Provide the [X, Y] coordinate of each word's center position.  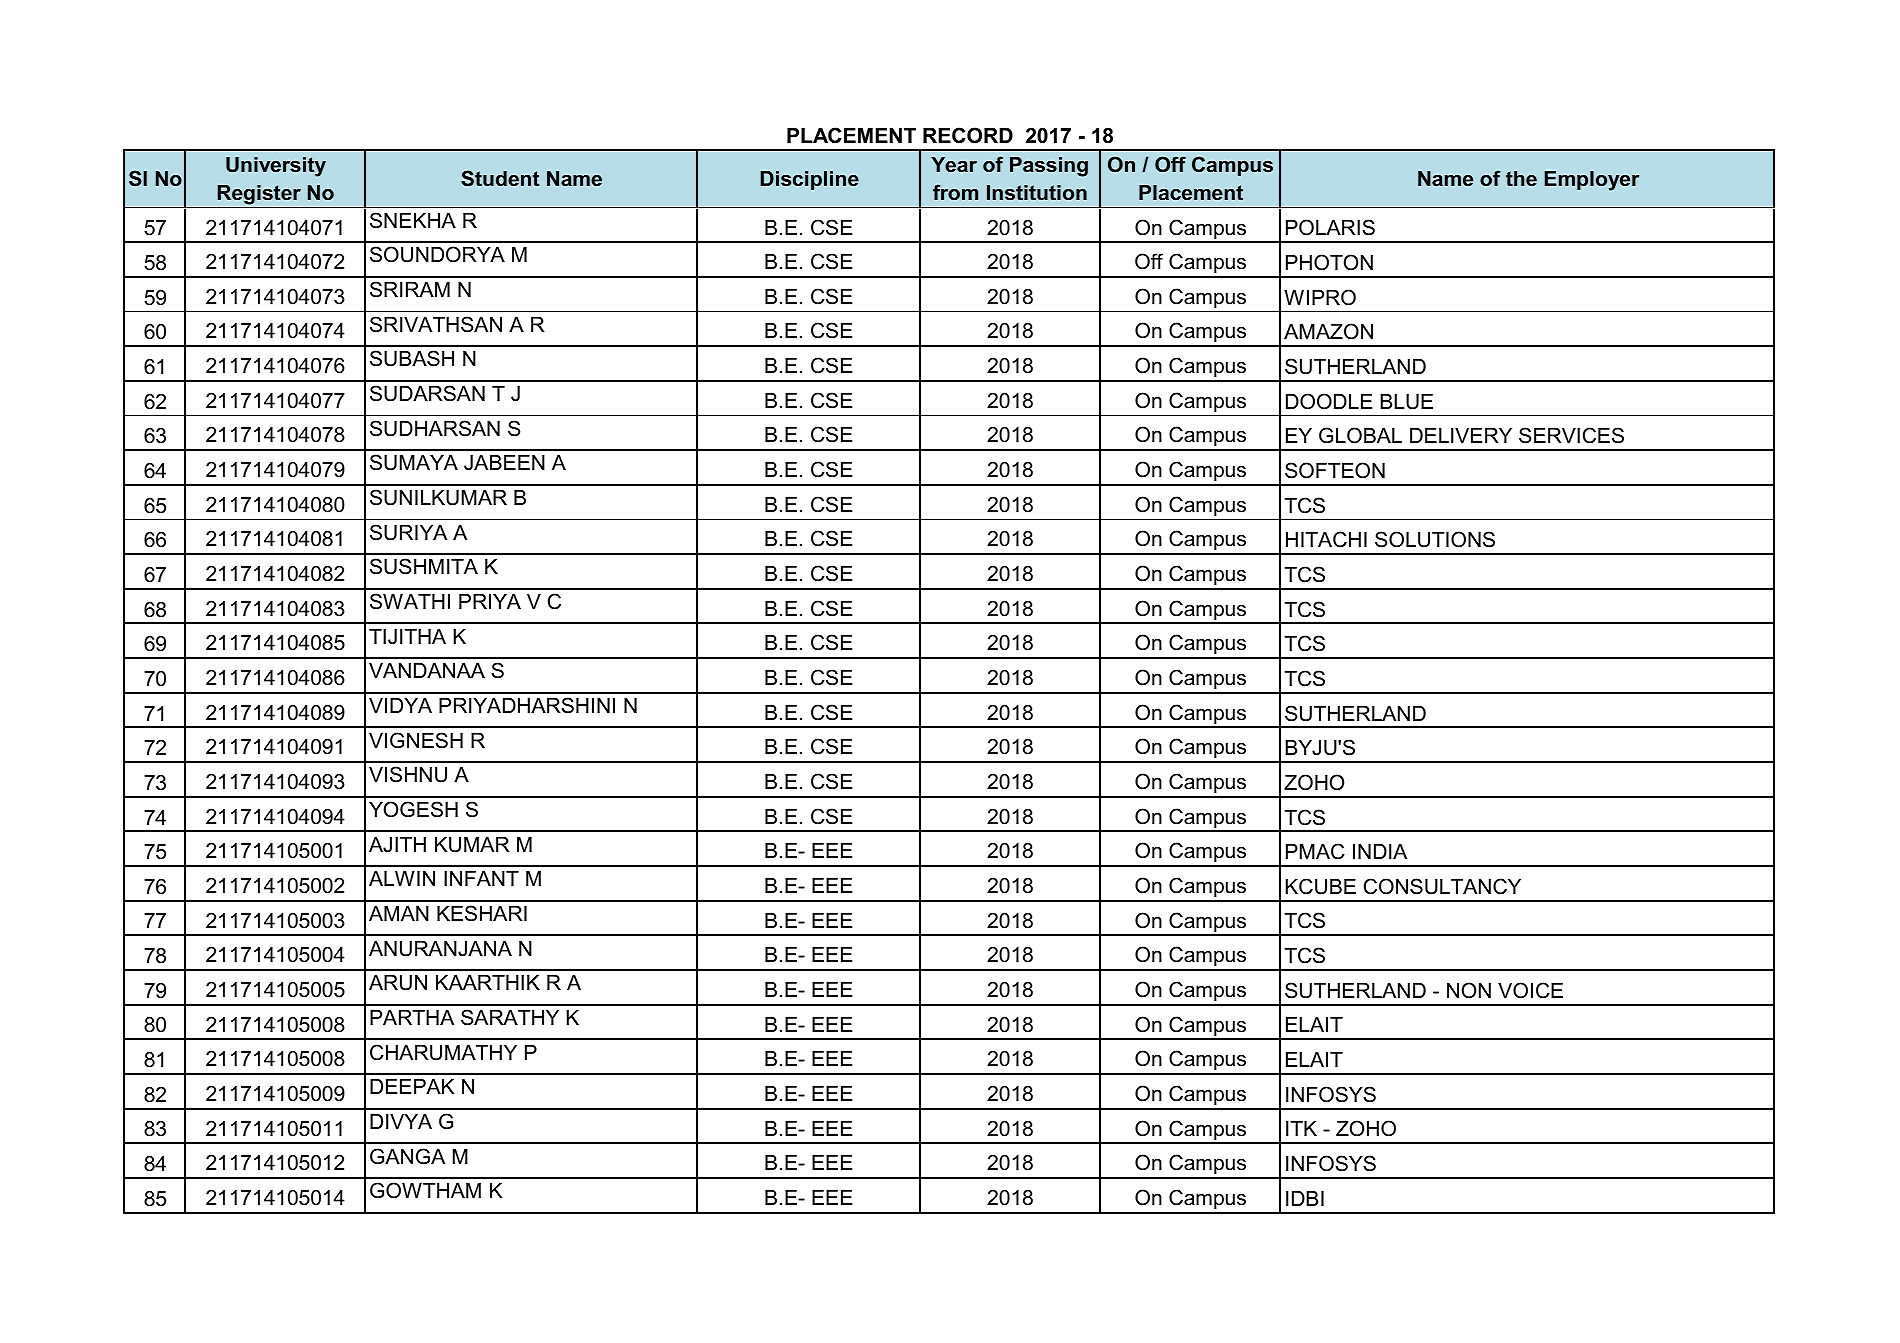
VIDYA [400, 705]
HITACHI [1326, 539]
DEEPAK [412, 1086]
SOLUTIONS [1435, 539]
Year [954, 164]
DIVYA [401, 1121]
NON [1469, 990]
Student [500, 178]
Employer [1592, 181]
